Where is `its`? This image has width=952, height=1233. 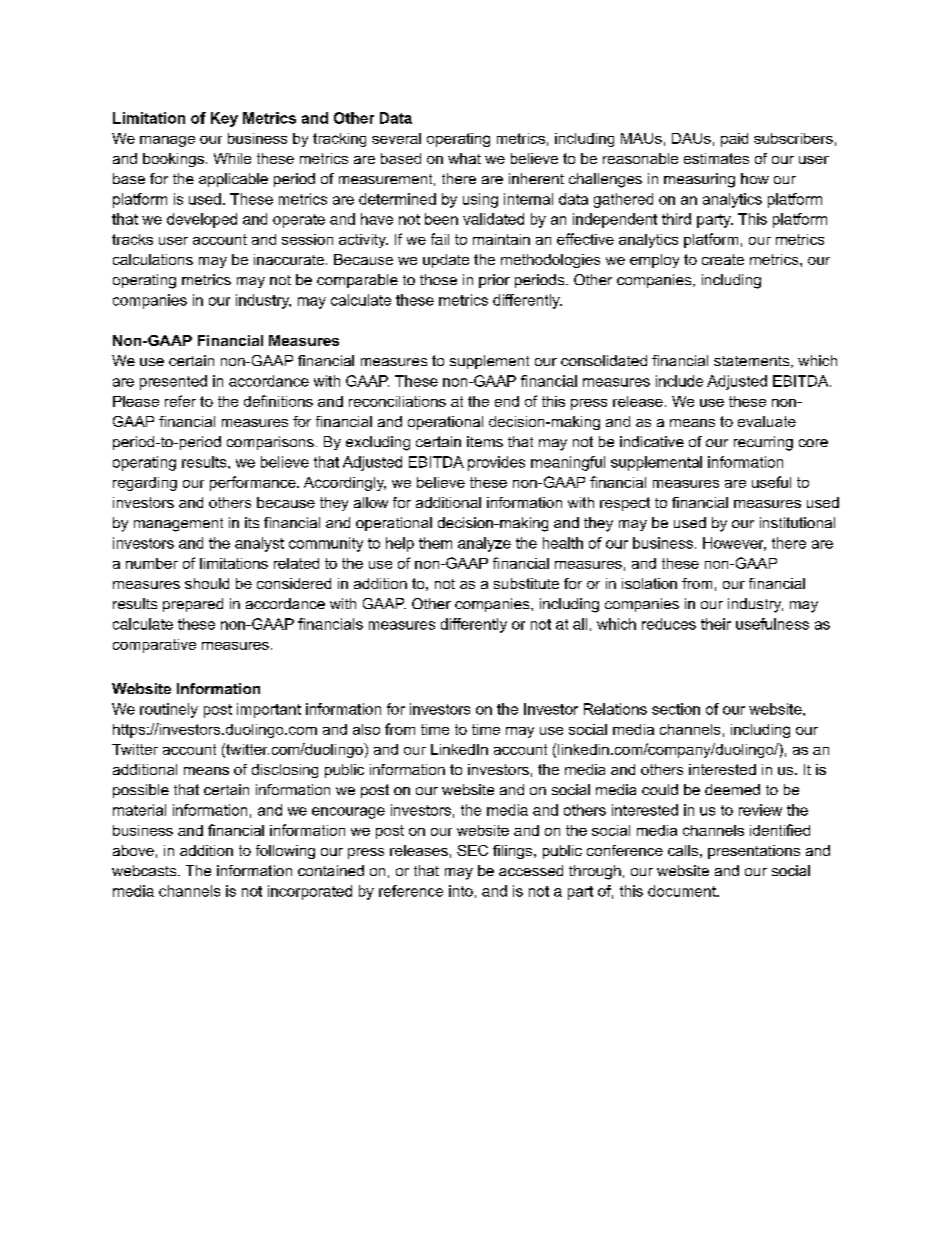
its is located at coordinates (252, 522).
